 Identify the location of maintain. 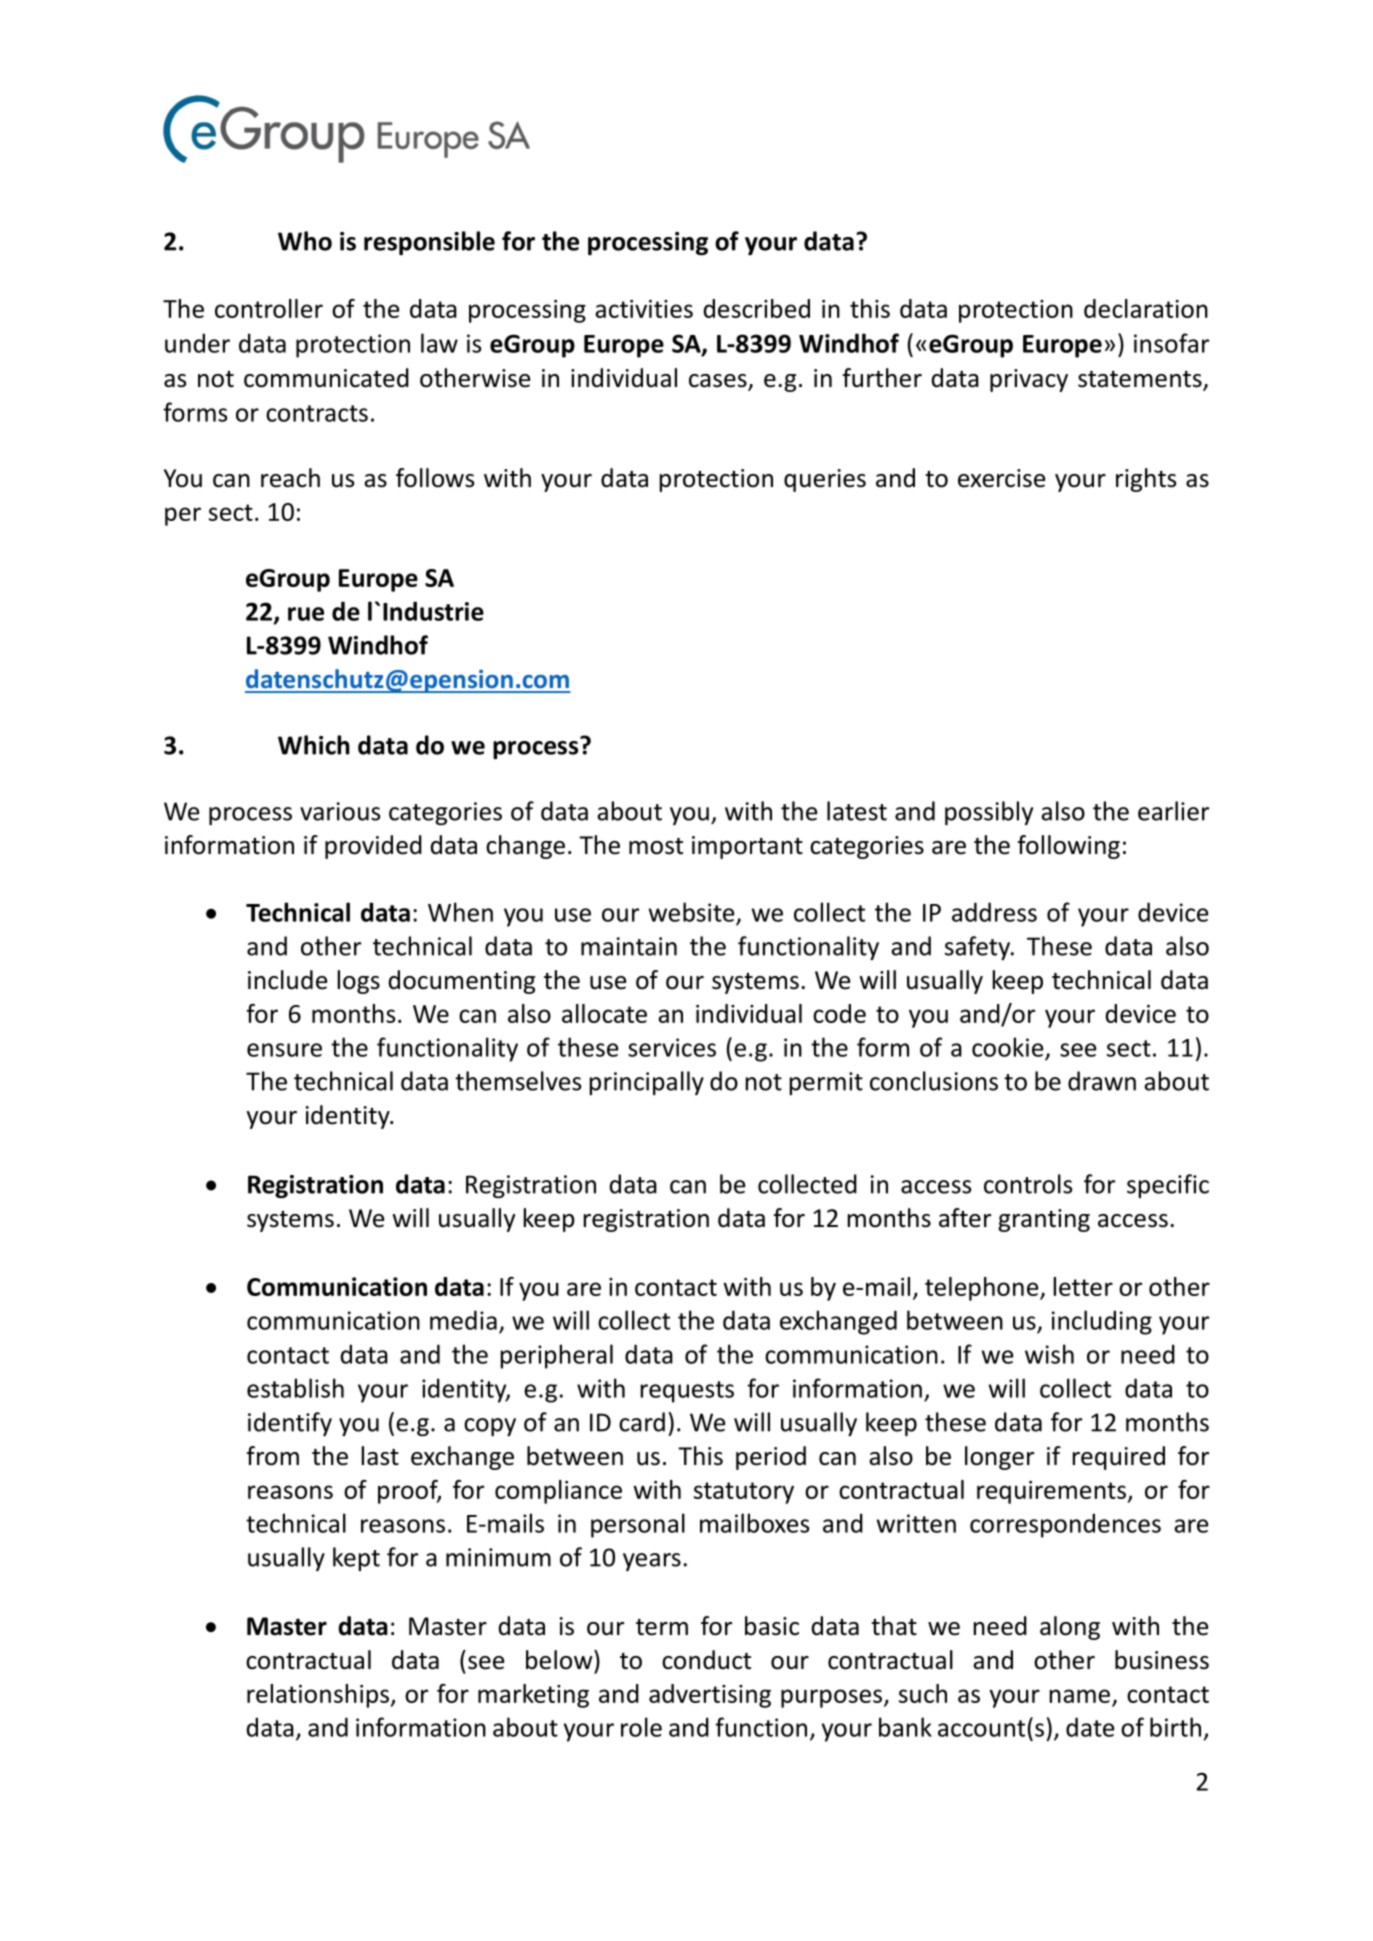
(629, 946).
